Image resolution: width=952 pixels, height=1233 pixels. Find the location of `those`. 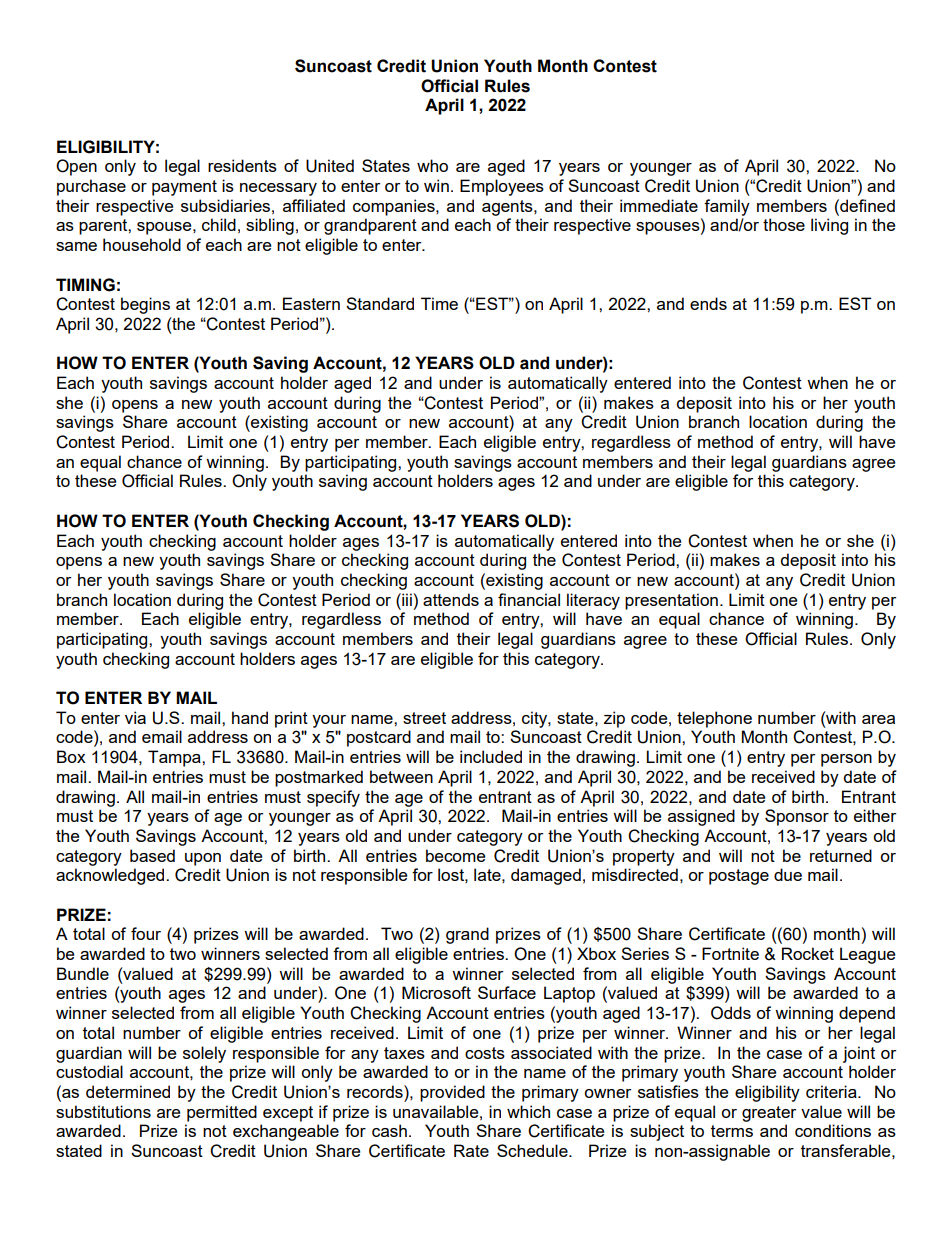

those is located at coordinates (784, 224).
